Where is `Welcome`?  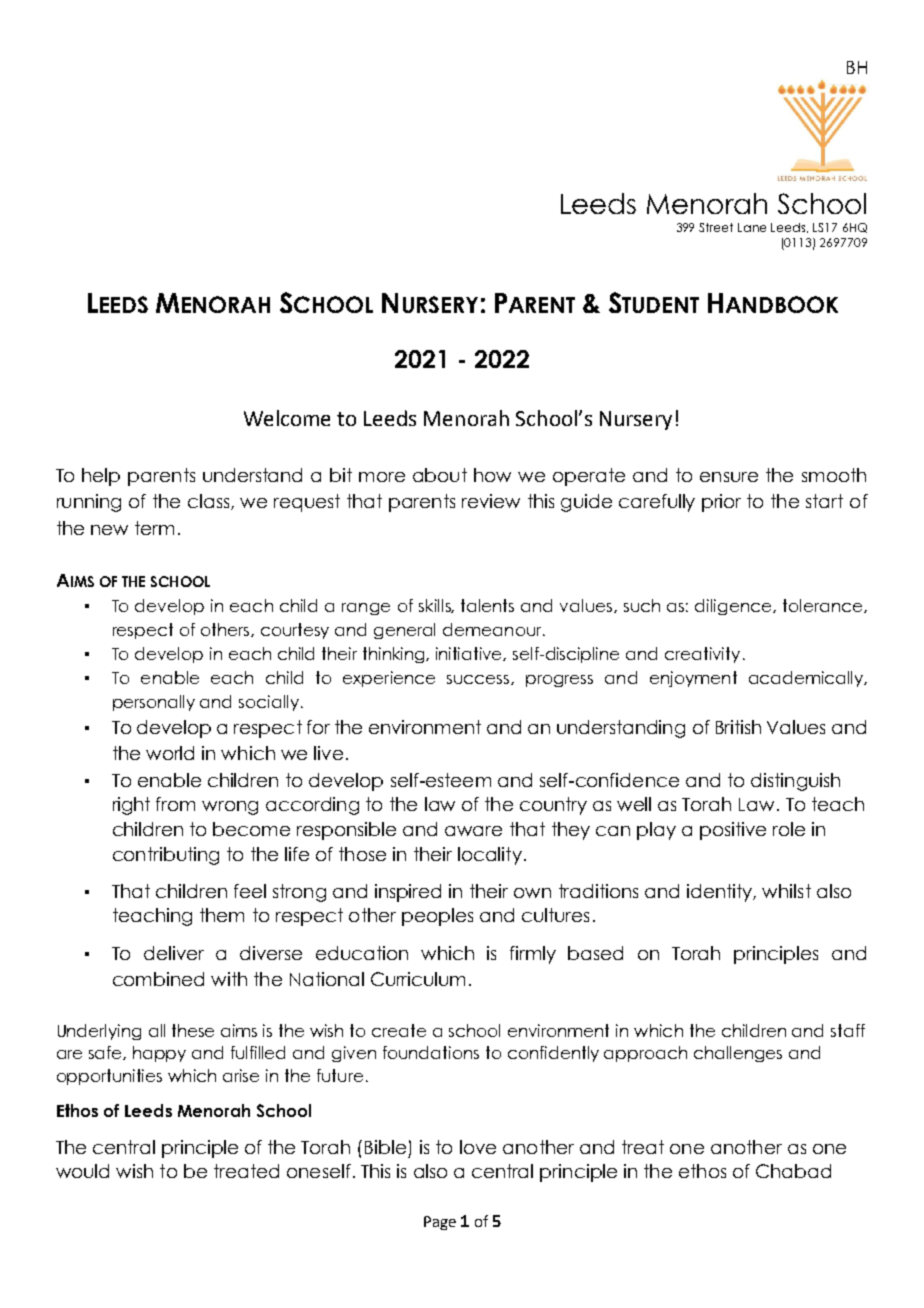 Welcome is located at coordinates (287, 418).
